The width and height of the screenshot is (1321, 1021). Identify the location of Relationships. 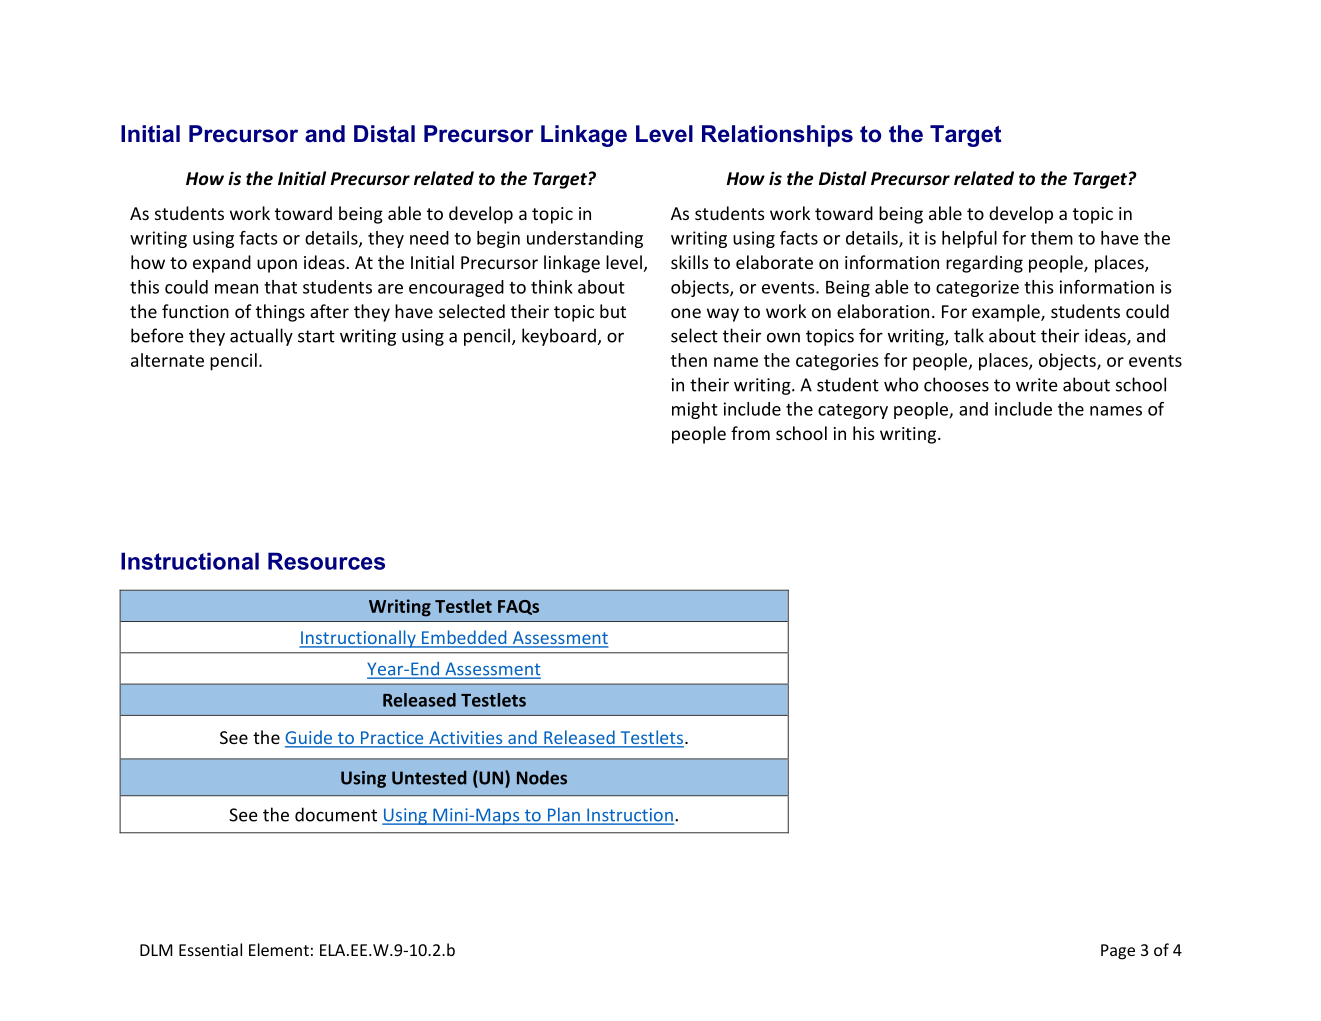
(777, 136).
